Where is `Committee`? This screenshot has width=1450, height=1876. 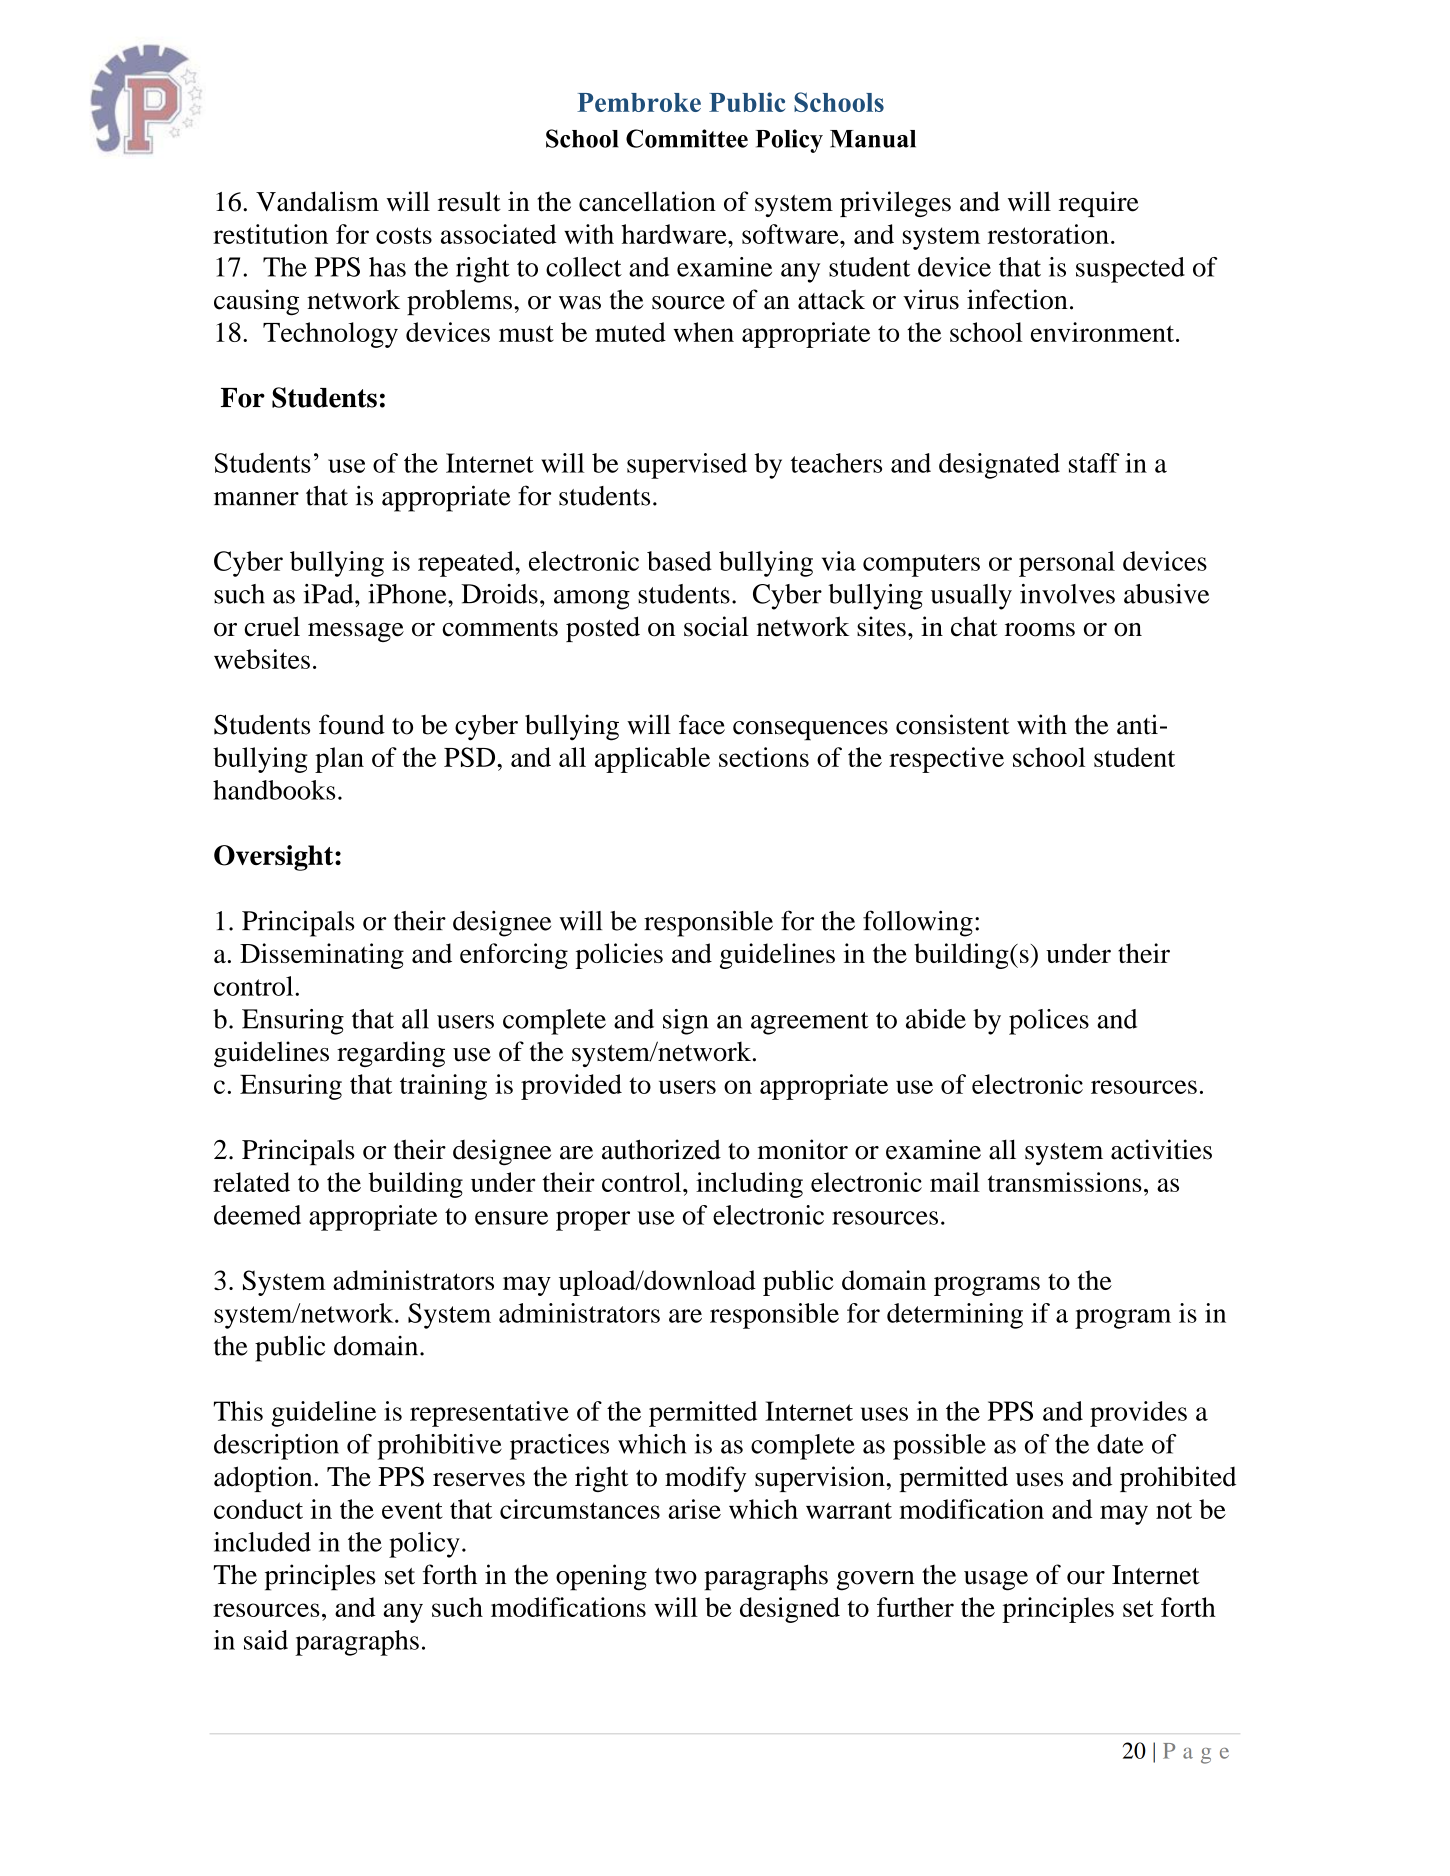 Committee is located at coordinates (687, 138).
